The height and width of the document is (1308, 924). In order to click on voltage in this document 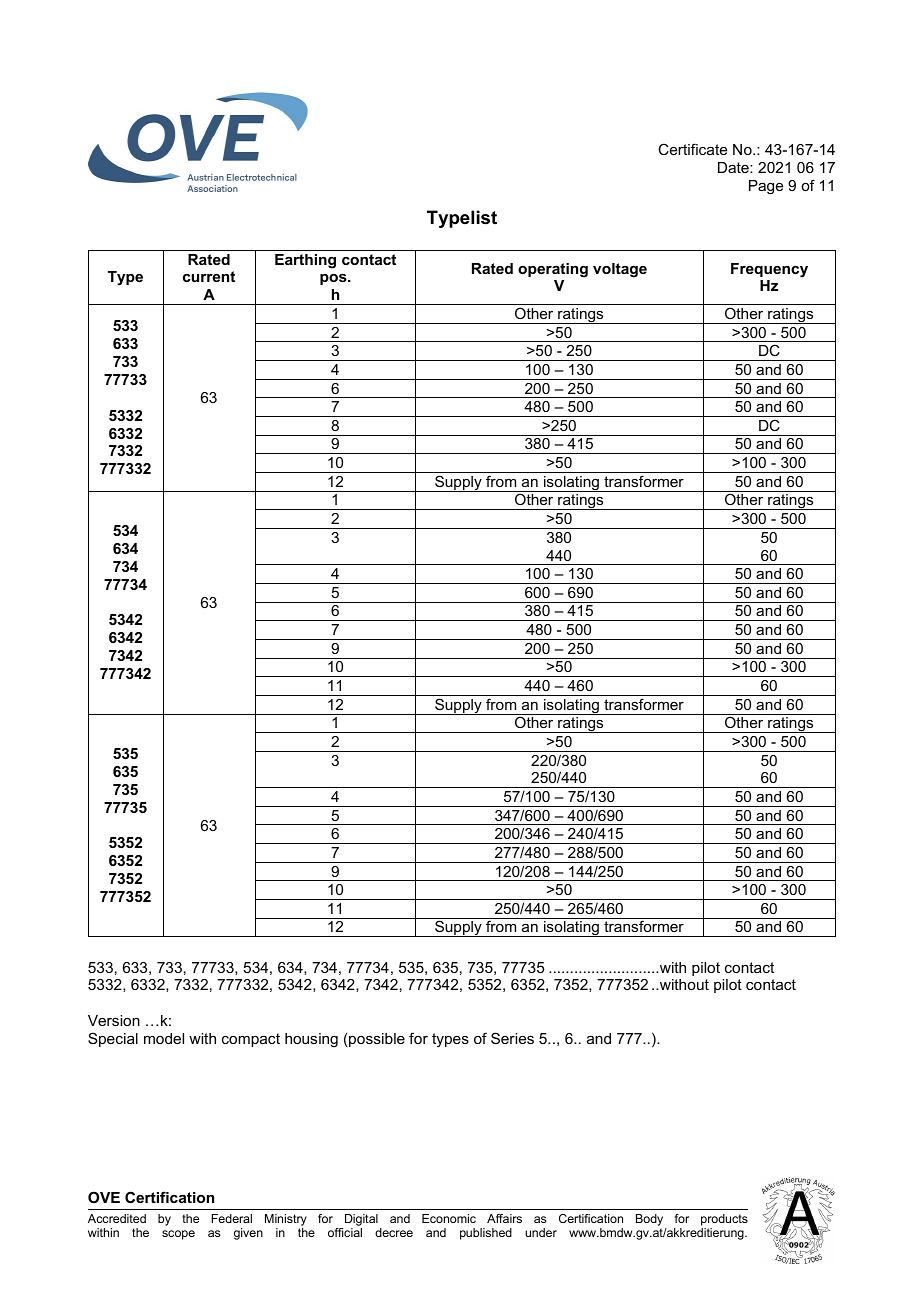, I will do `click(620, 270)`.
